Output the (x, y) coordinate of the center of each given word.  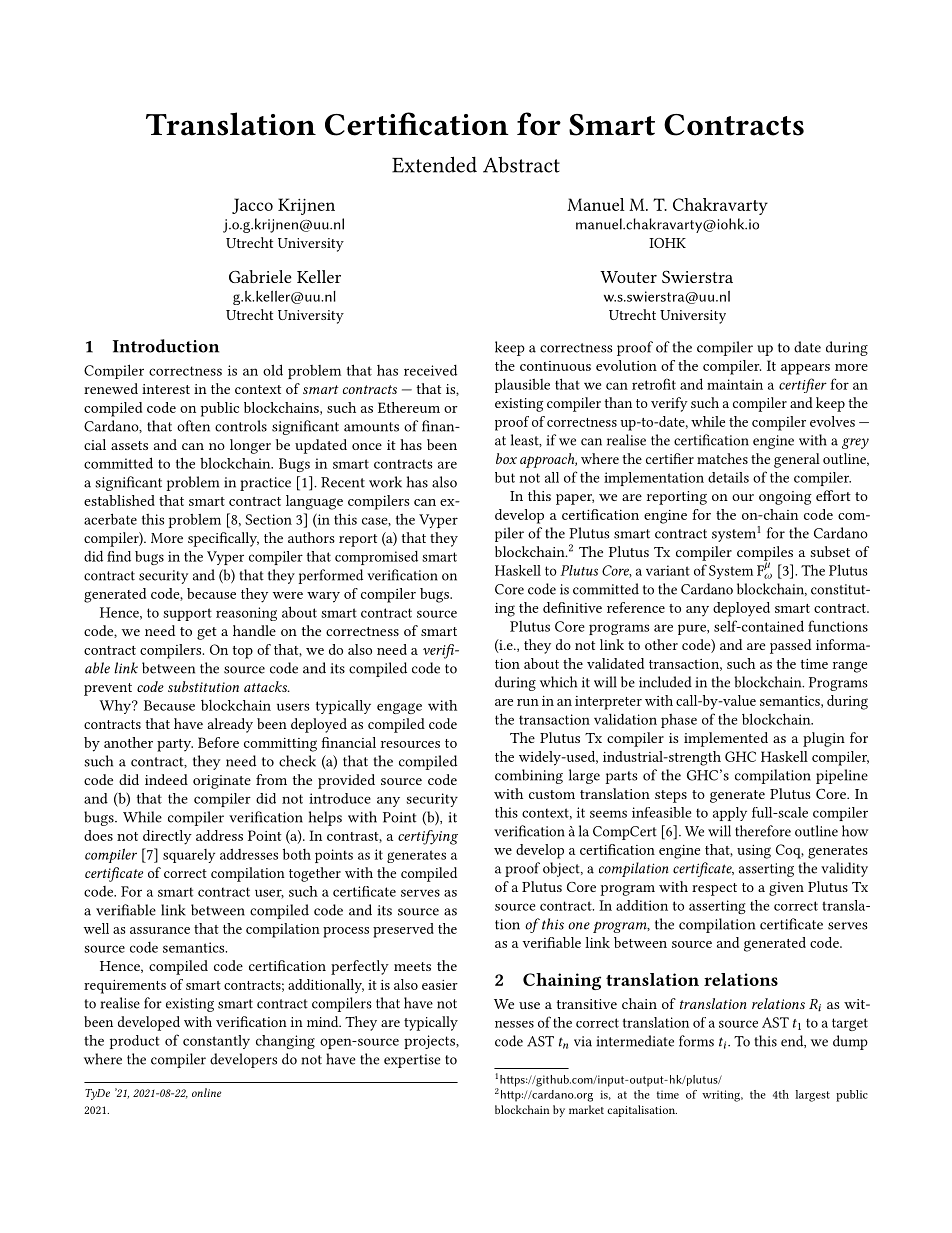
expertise (412, 1061)
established (119, 500)
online (206, 1092)
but (505, 477)
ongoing (785, 498)
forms (696, 1041)
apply (730, 814)
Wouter (628, 277)
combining (529, 776)
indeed (166, 779)
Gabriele (260, 276)
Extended (434, 164)
